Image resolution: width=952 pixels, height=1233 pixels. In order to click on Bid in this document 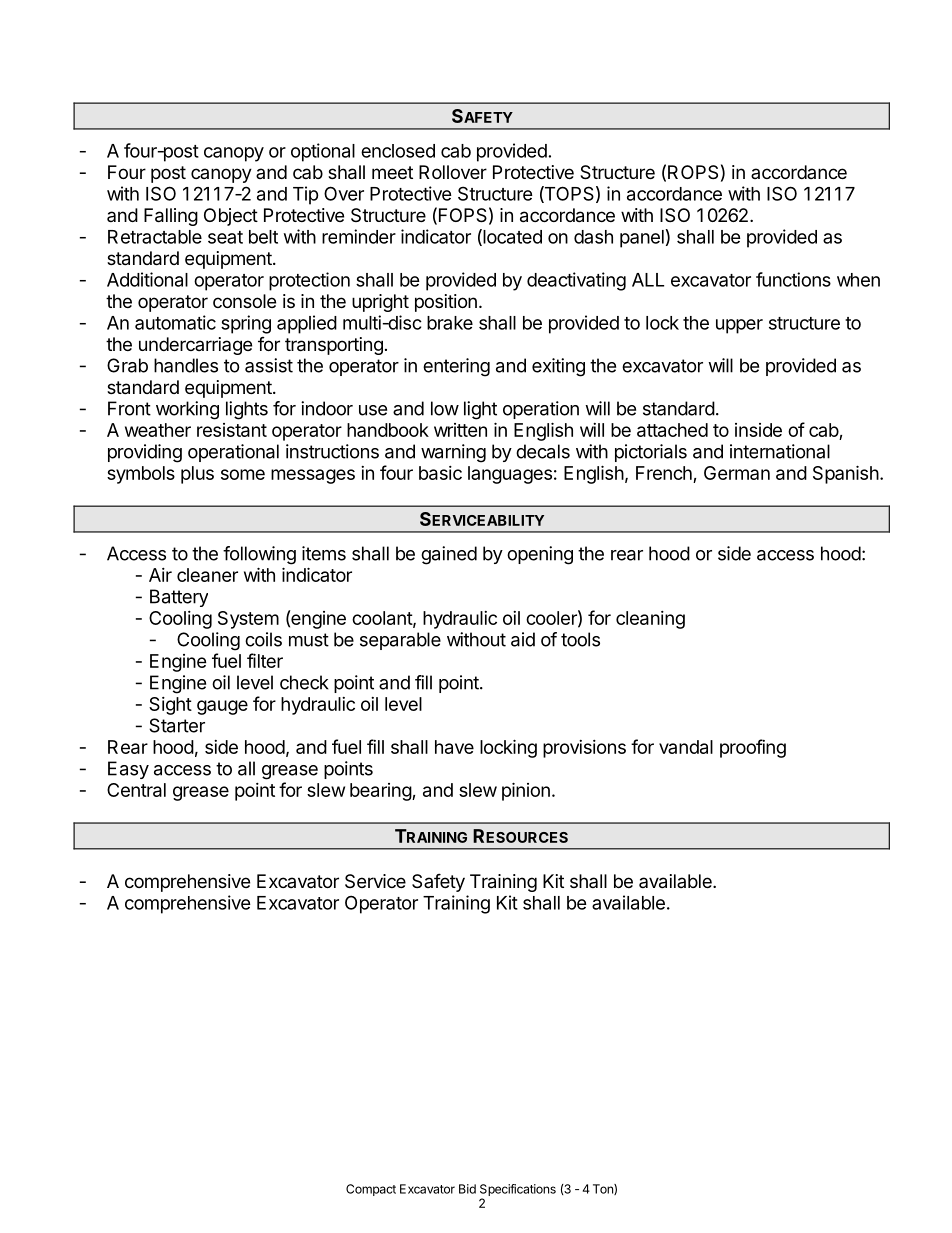, I will do `click(467, 1189)`.
